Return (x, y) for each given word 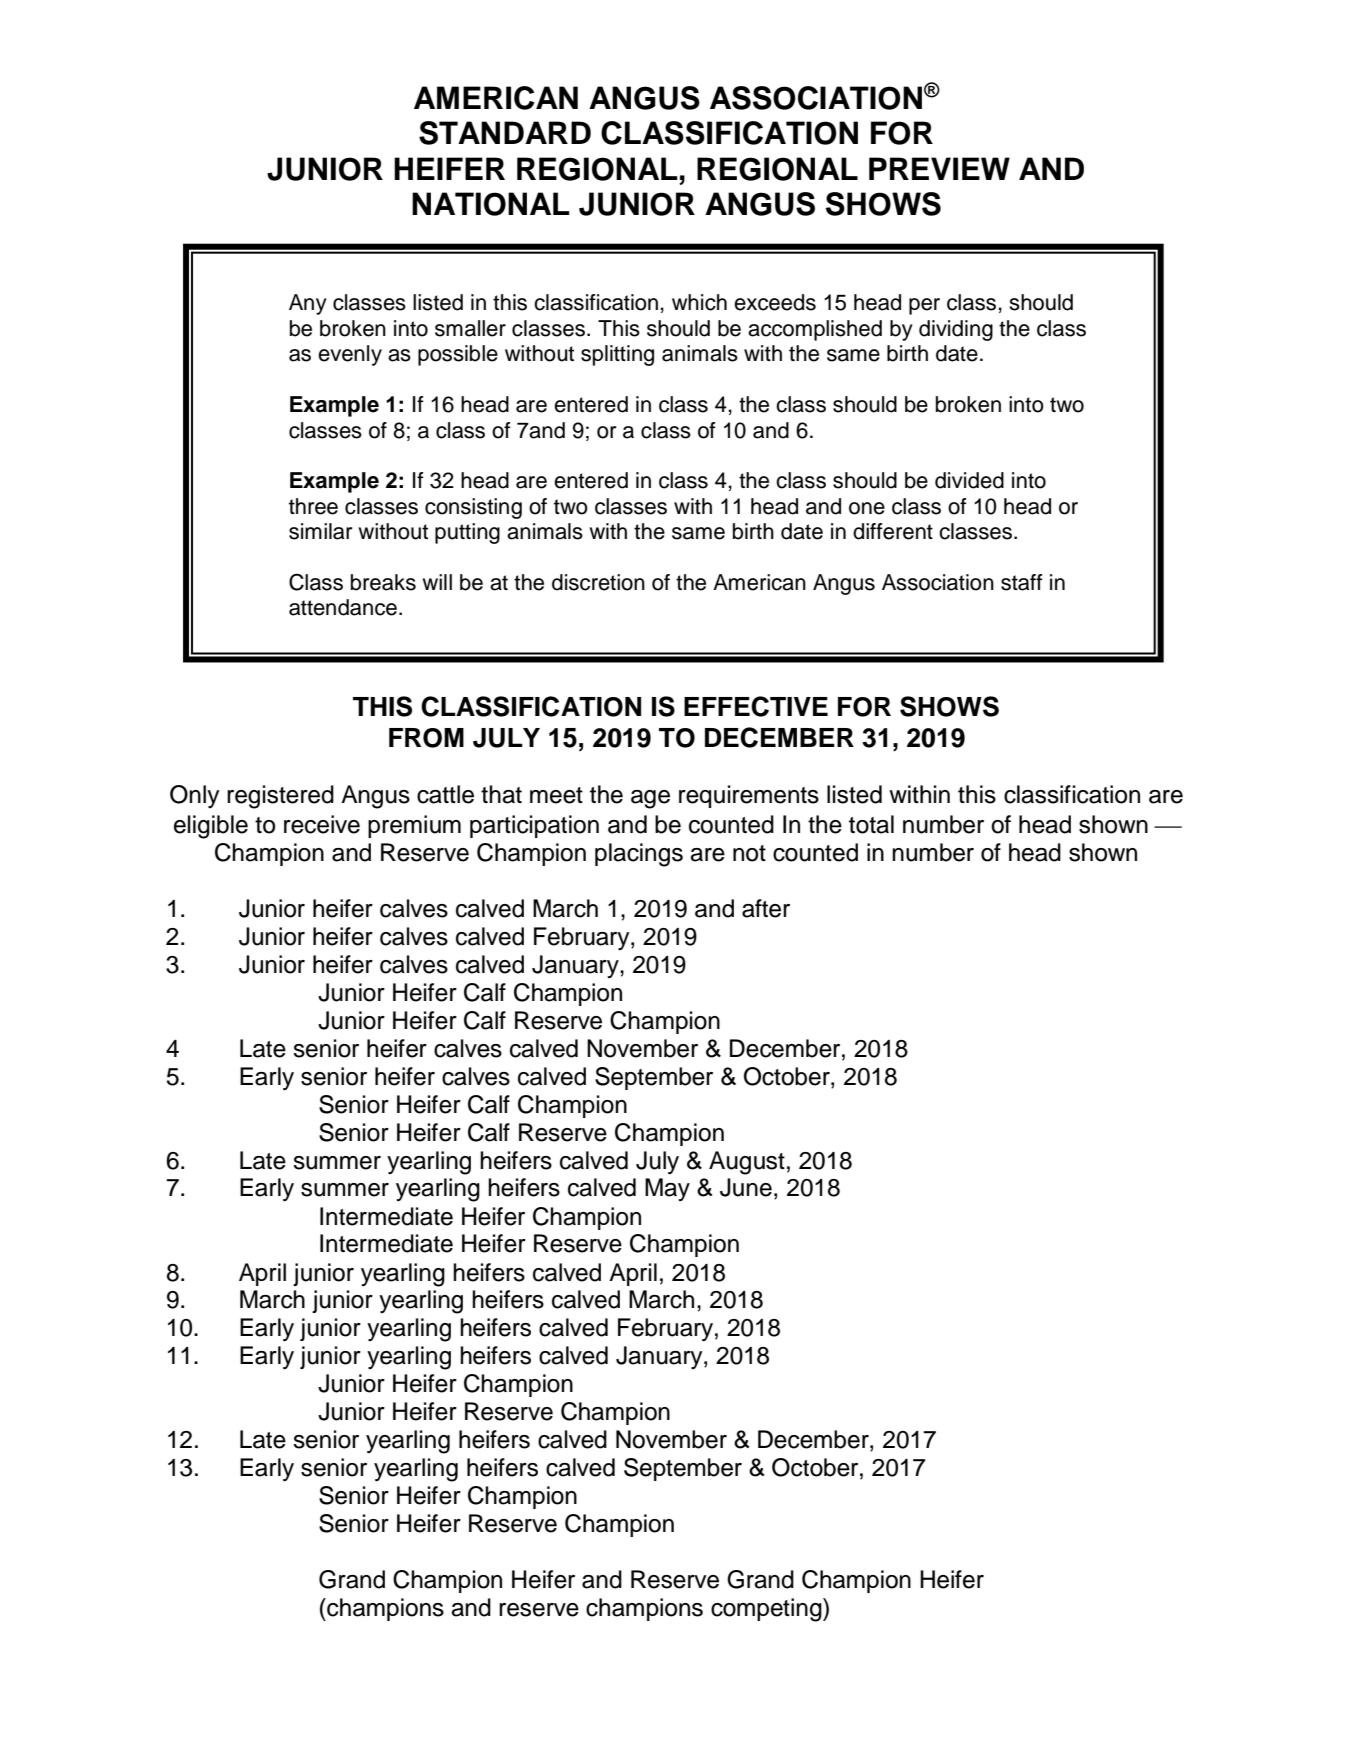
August (747, 1163)
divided (969, 480)
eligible (211, 827)
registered (280, 797)
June (746, 1187)
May (667, 1189)
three (313, 506)
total (871, 824)
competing (767, 1610)
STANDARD (505, 133)
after (766, 908)
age (650, 799)
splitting (617, 355)
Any (308, 304)
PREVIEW (939, 168)
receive (322, 824)
